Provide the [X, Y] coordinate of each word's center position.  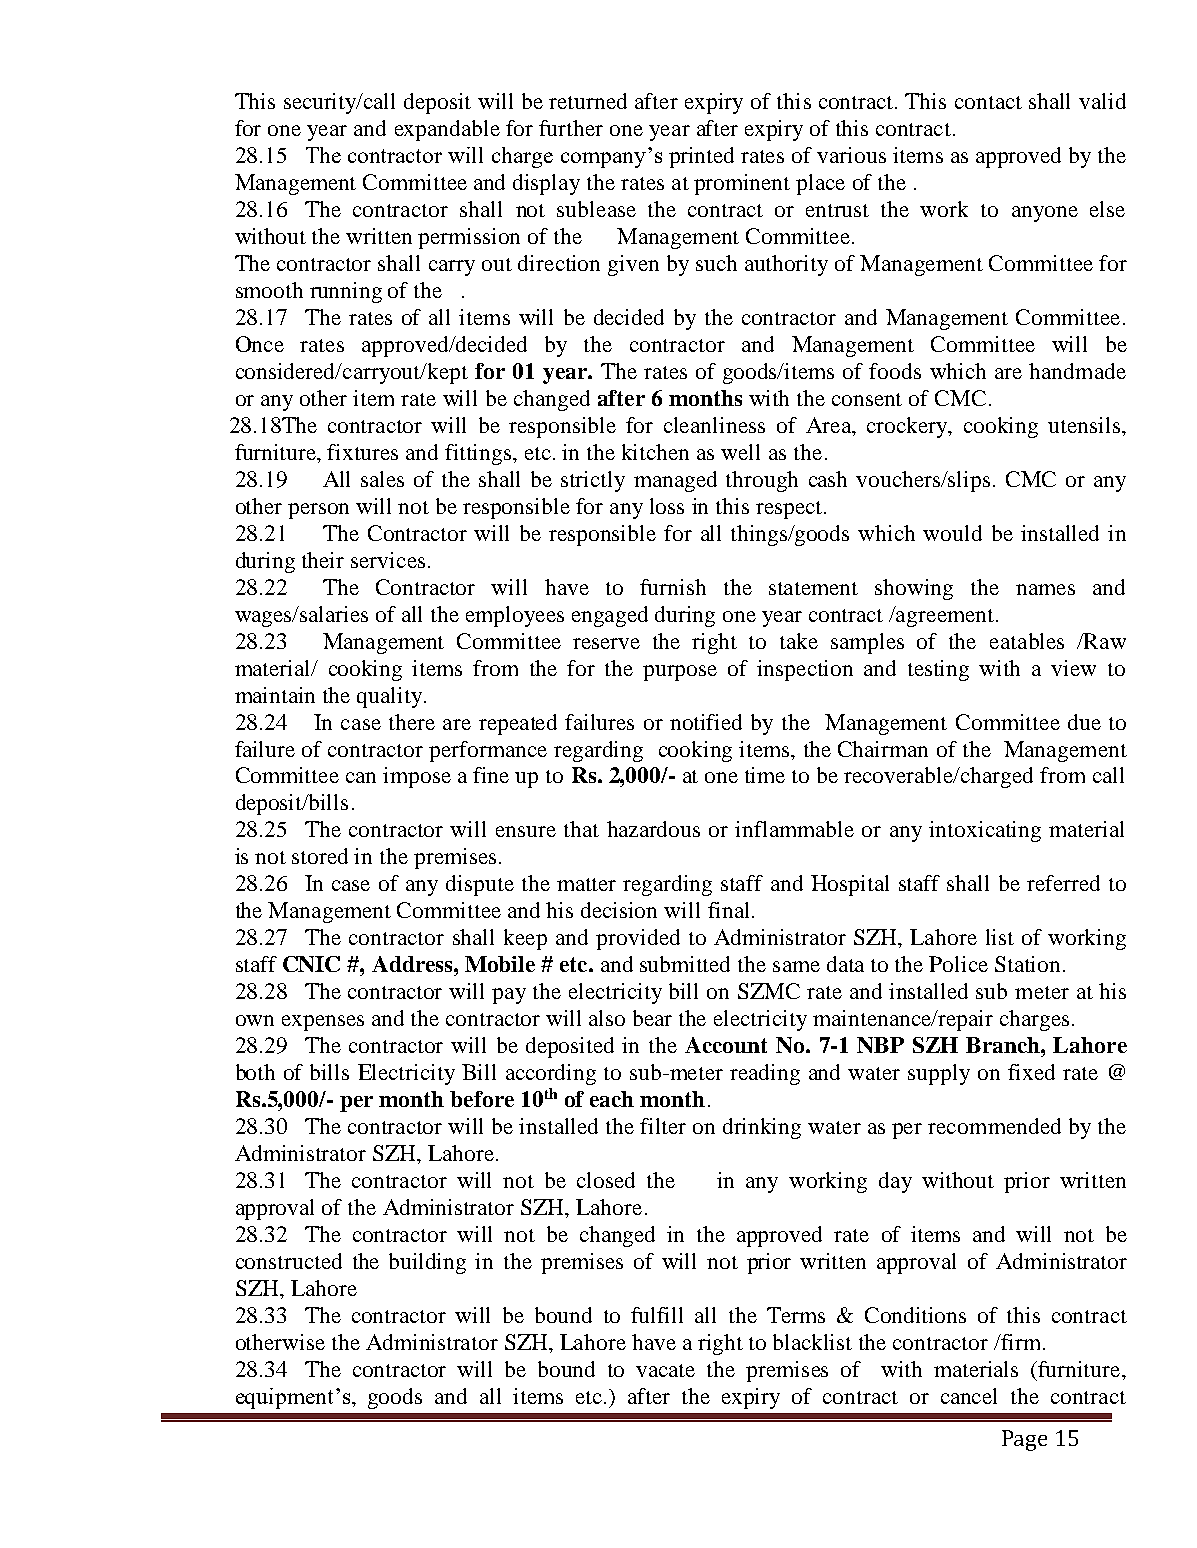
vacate [665, 1370]
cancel [969, 1396]
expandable [447, 130]
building [427, 1263]
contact [988, 102]
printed [701, 157]
